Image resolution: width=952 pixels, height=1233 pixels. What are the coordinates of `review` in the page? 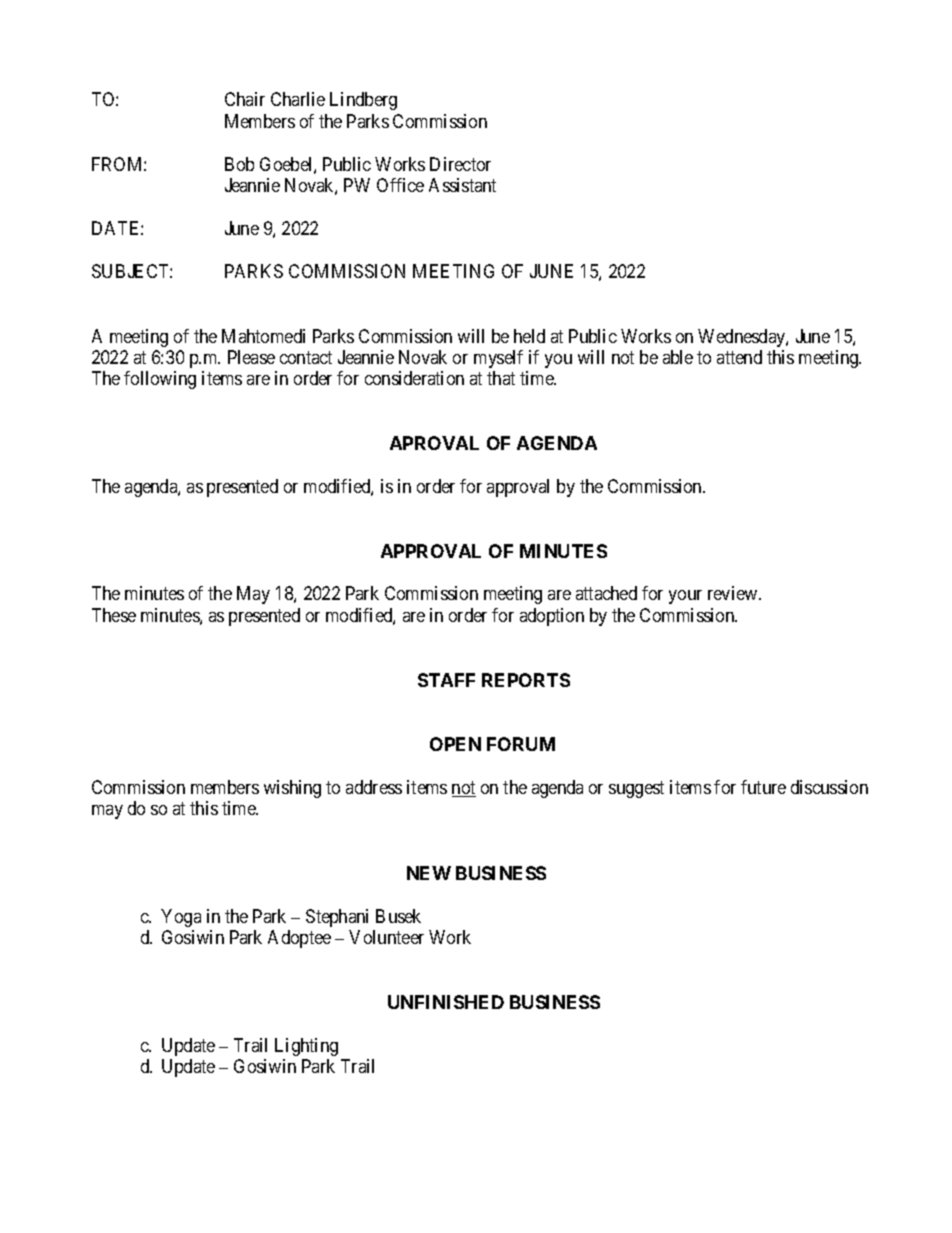 It's located at (734, 593).
